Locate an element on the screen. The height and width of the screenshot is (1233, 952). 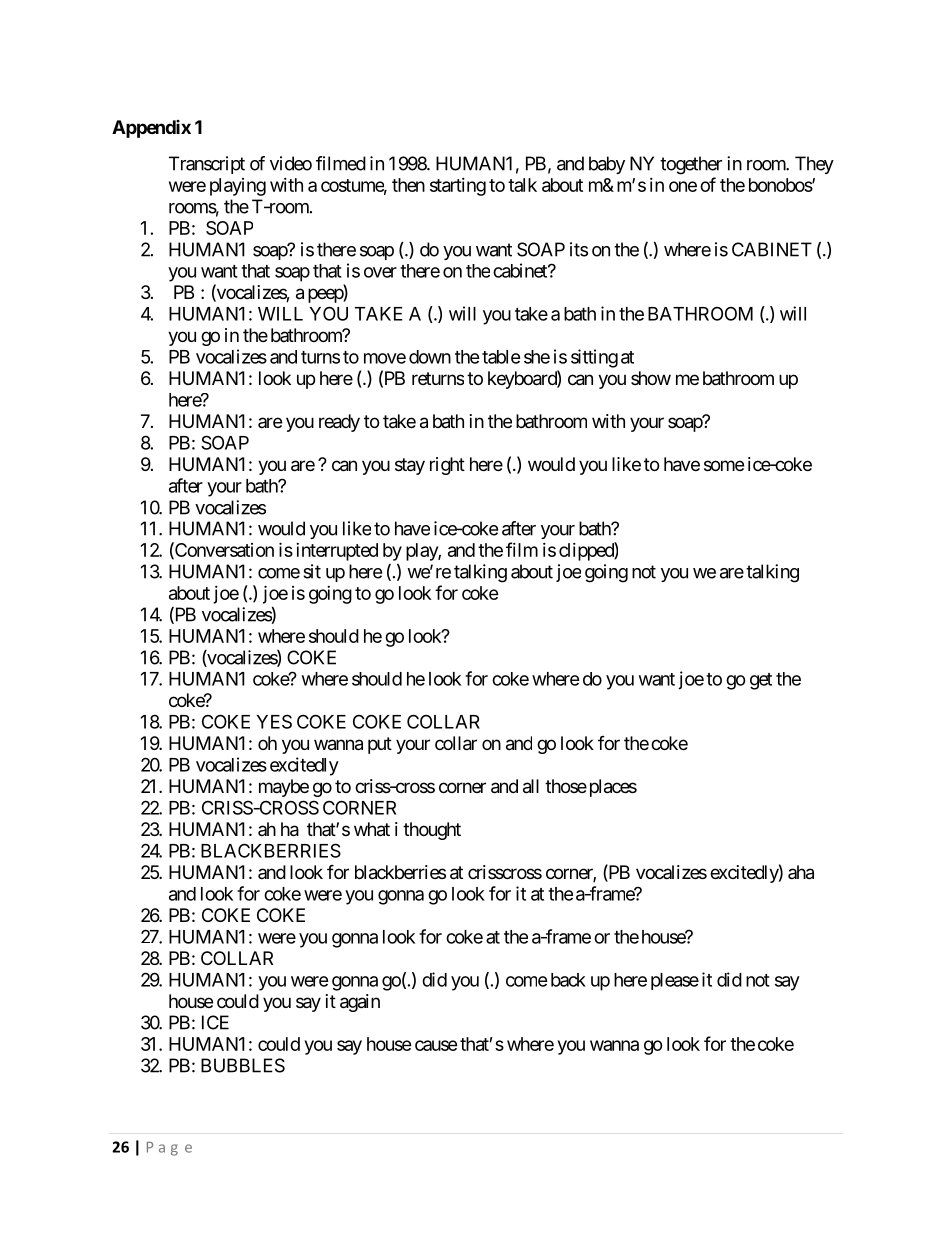
interrupted is located at coordinates (337, 552).
